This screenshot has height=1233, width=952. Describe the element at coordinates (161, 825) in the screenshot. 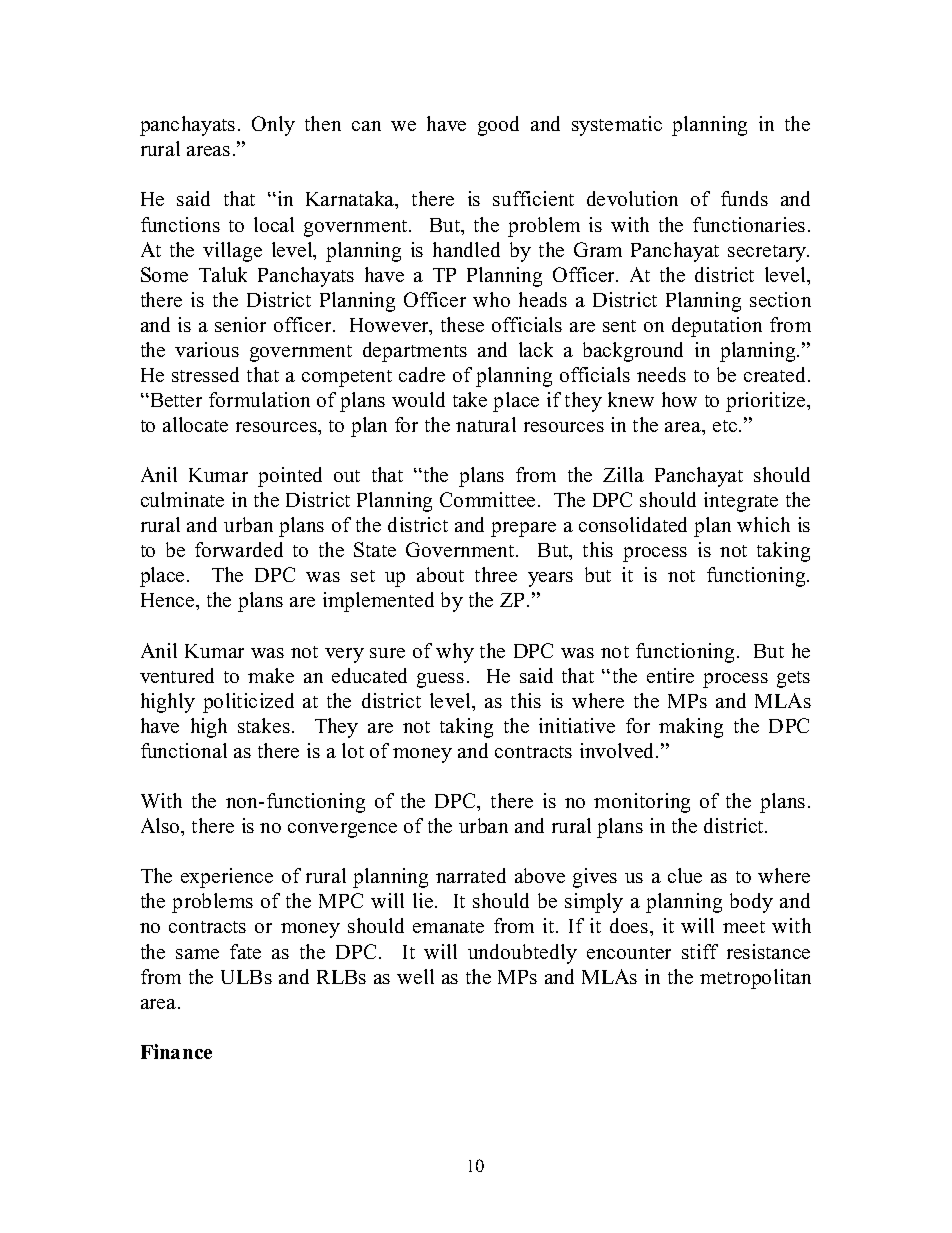

I see `Also` at that location.
